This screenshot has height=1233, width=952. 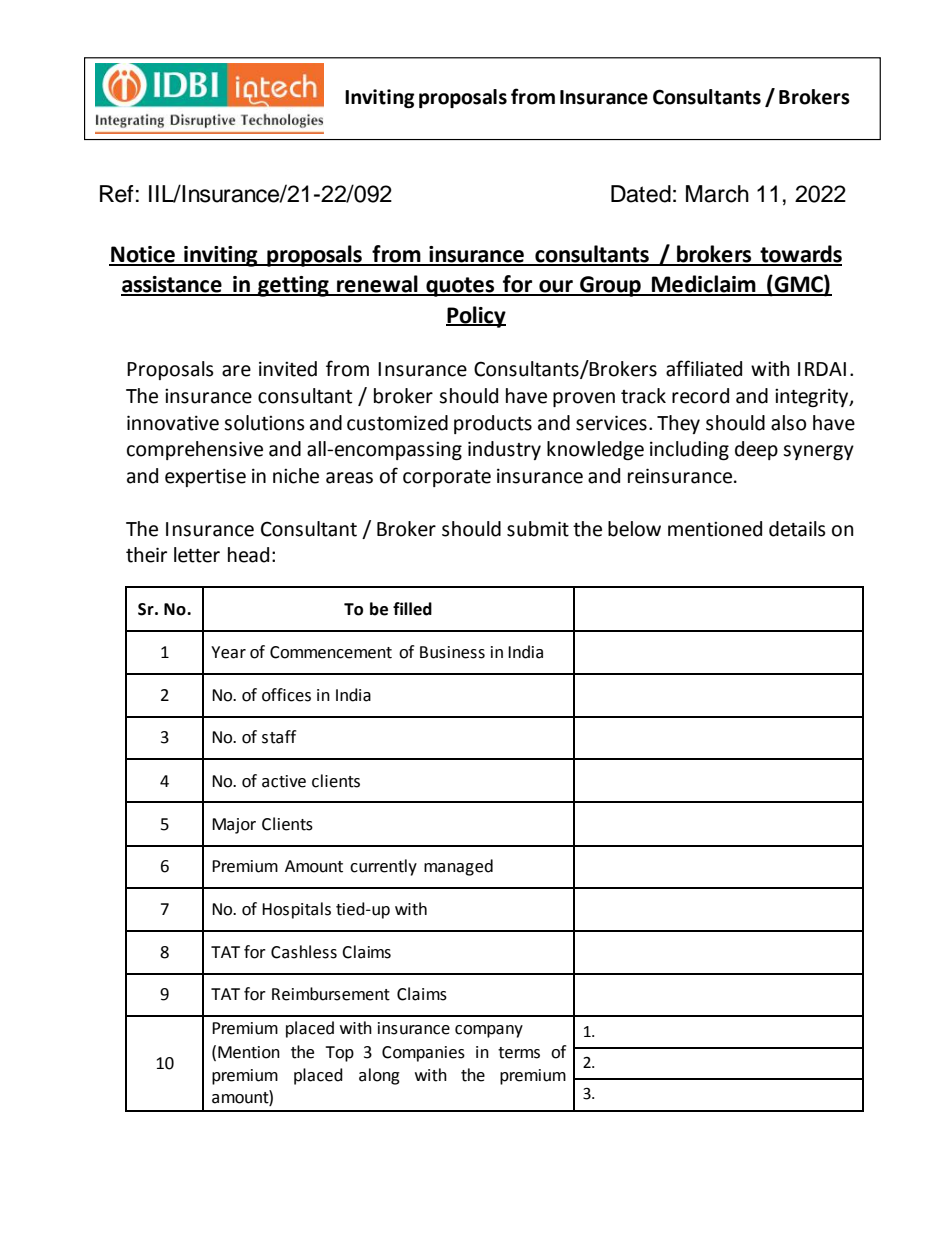 I want to click on Top, so click(x=339, y=1054).
